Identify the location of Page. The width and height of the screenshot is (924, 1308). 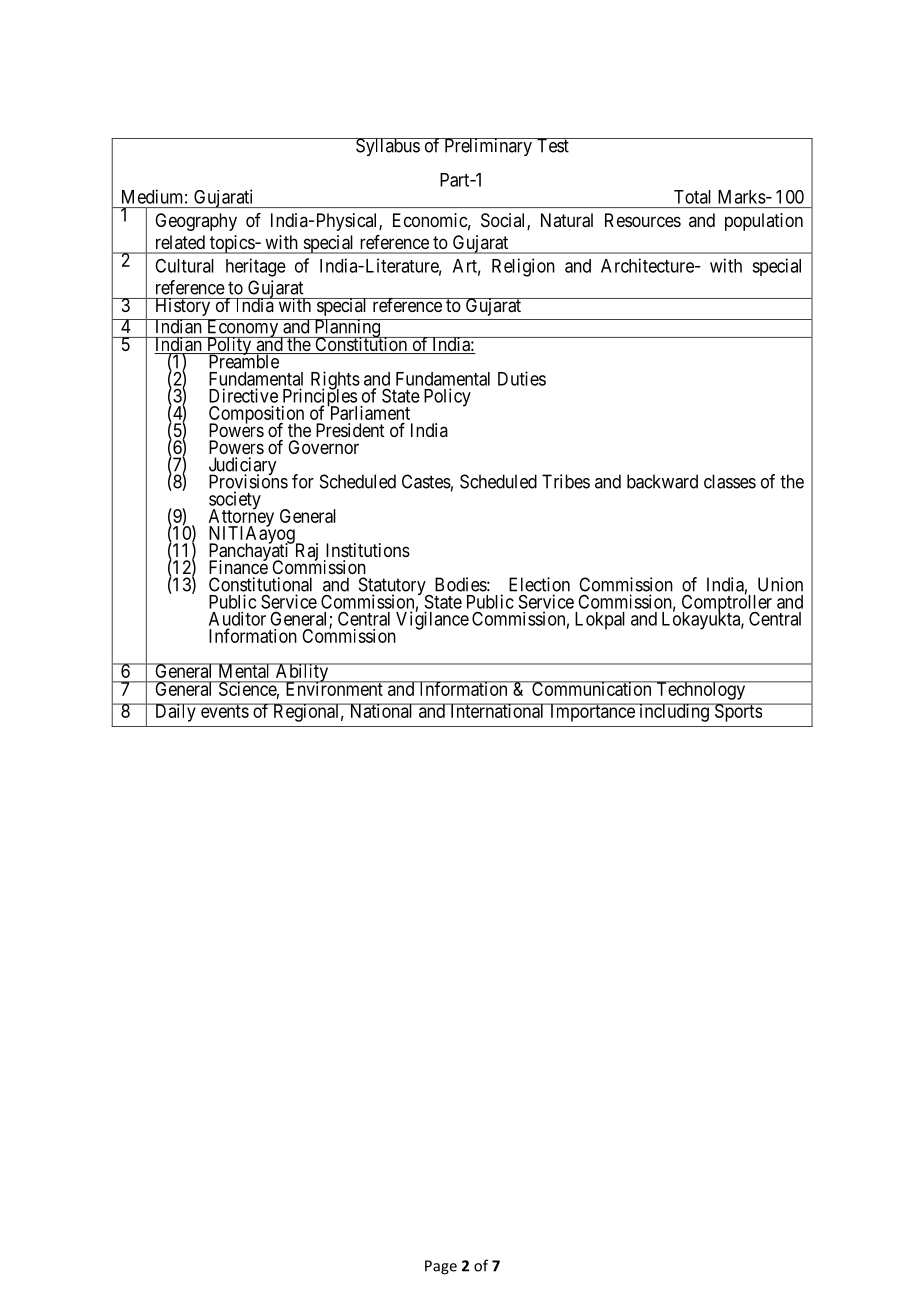
(441, 1267).
